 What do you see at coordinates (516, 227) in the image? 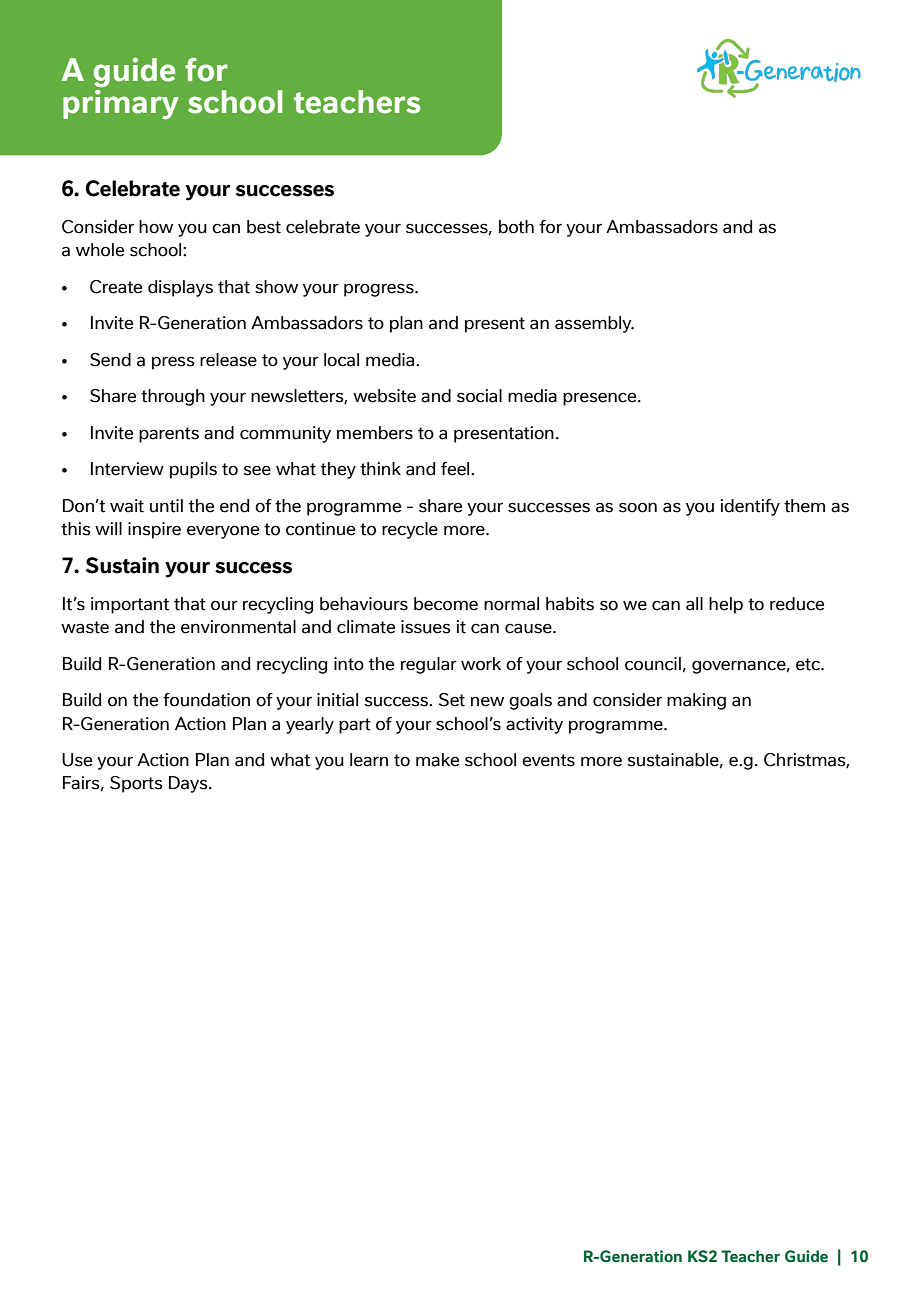
I see `both` at bounding box center [516, 227].
